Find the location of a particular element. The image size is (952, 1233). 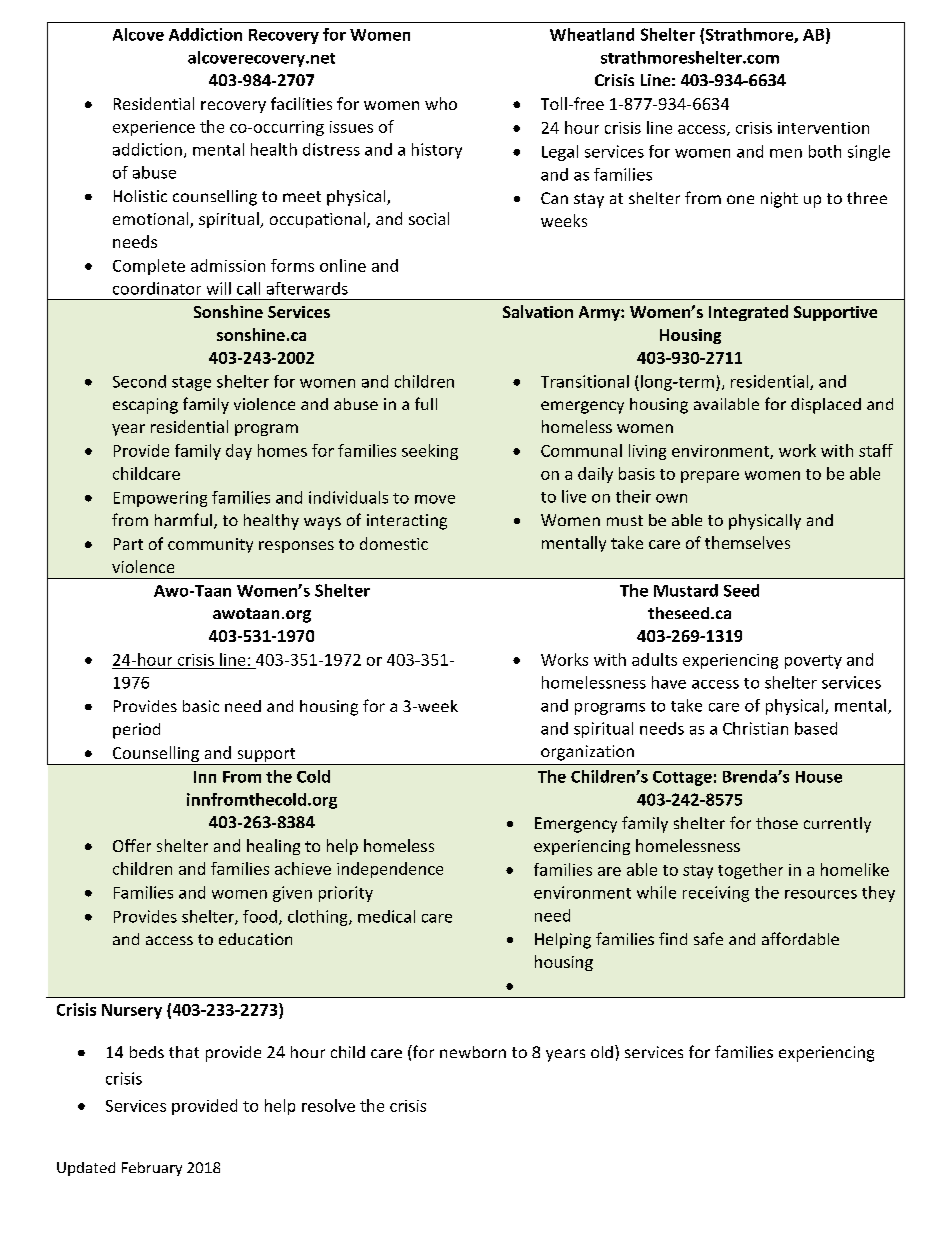

poverty is located at coordinates (813, 662).
